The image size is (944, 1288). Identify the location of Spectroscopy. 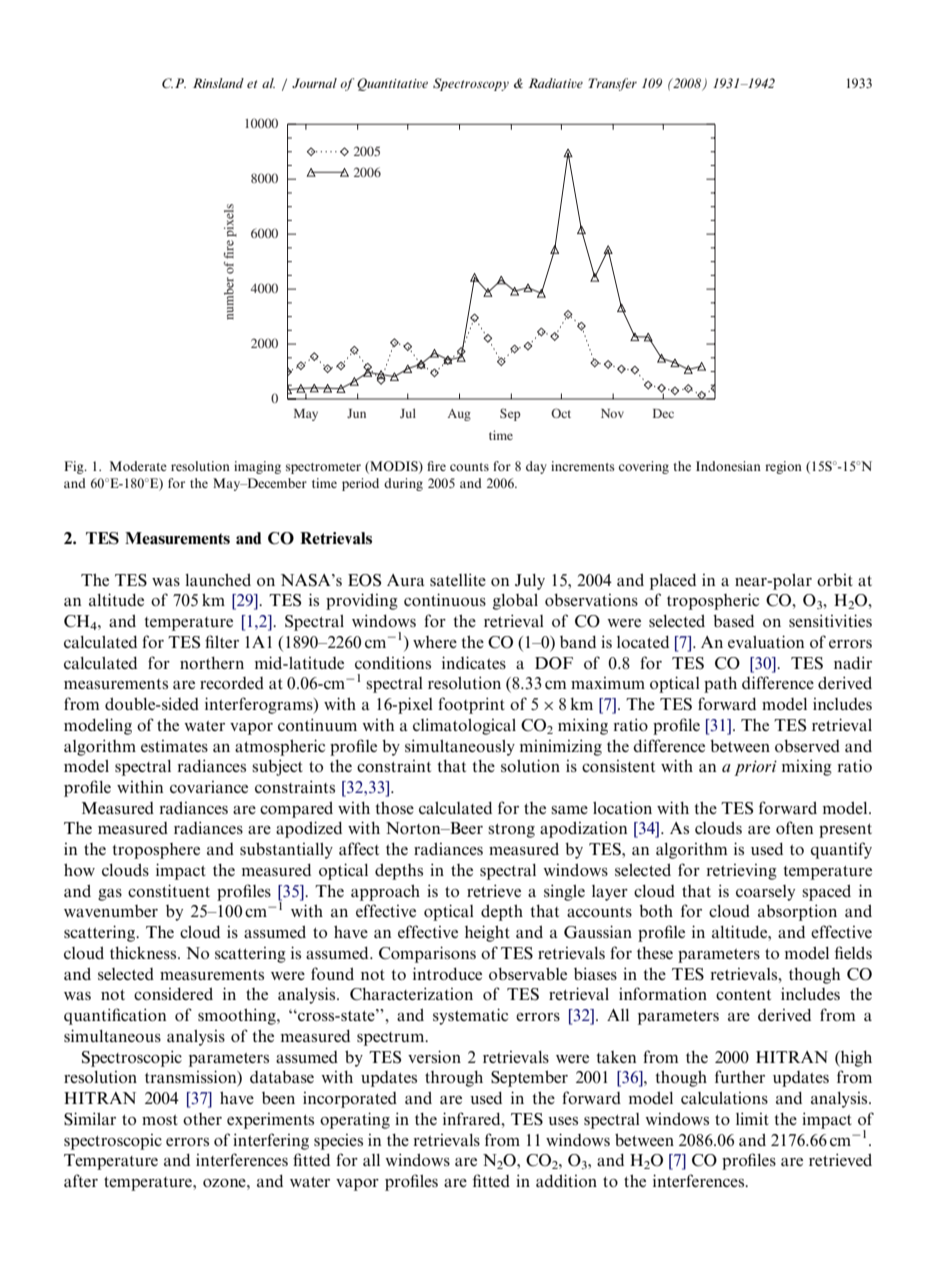
(471, 84).
